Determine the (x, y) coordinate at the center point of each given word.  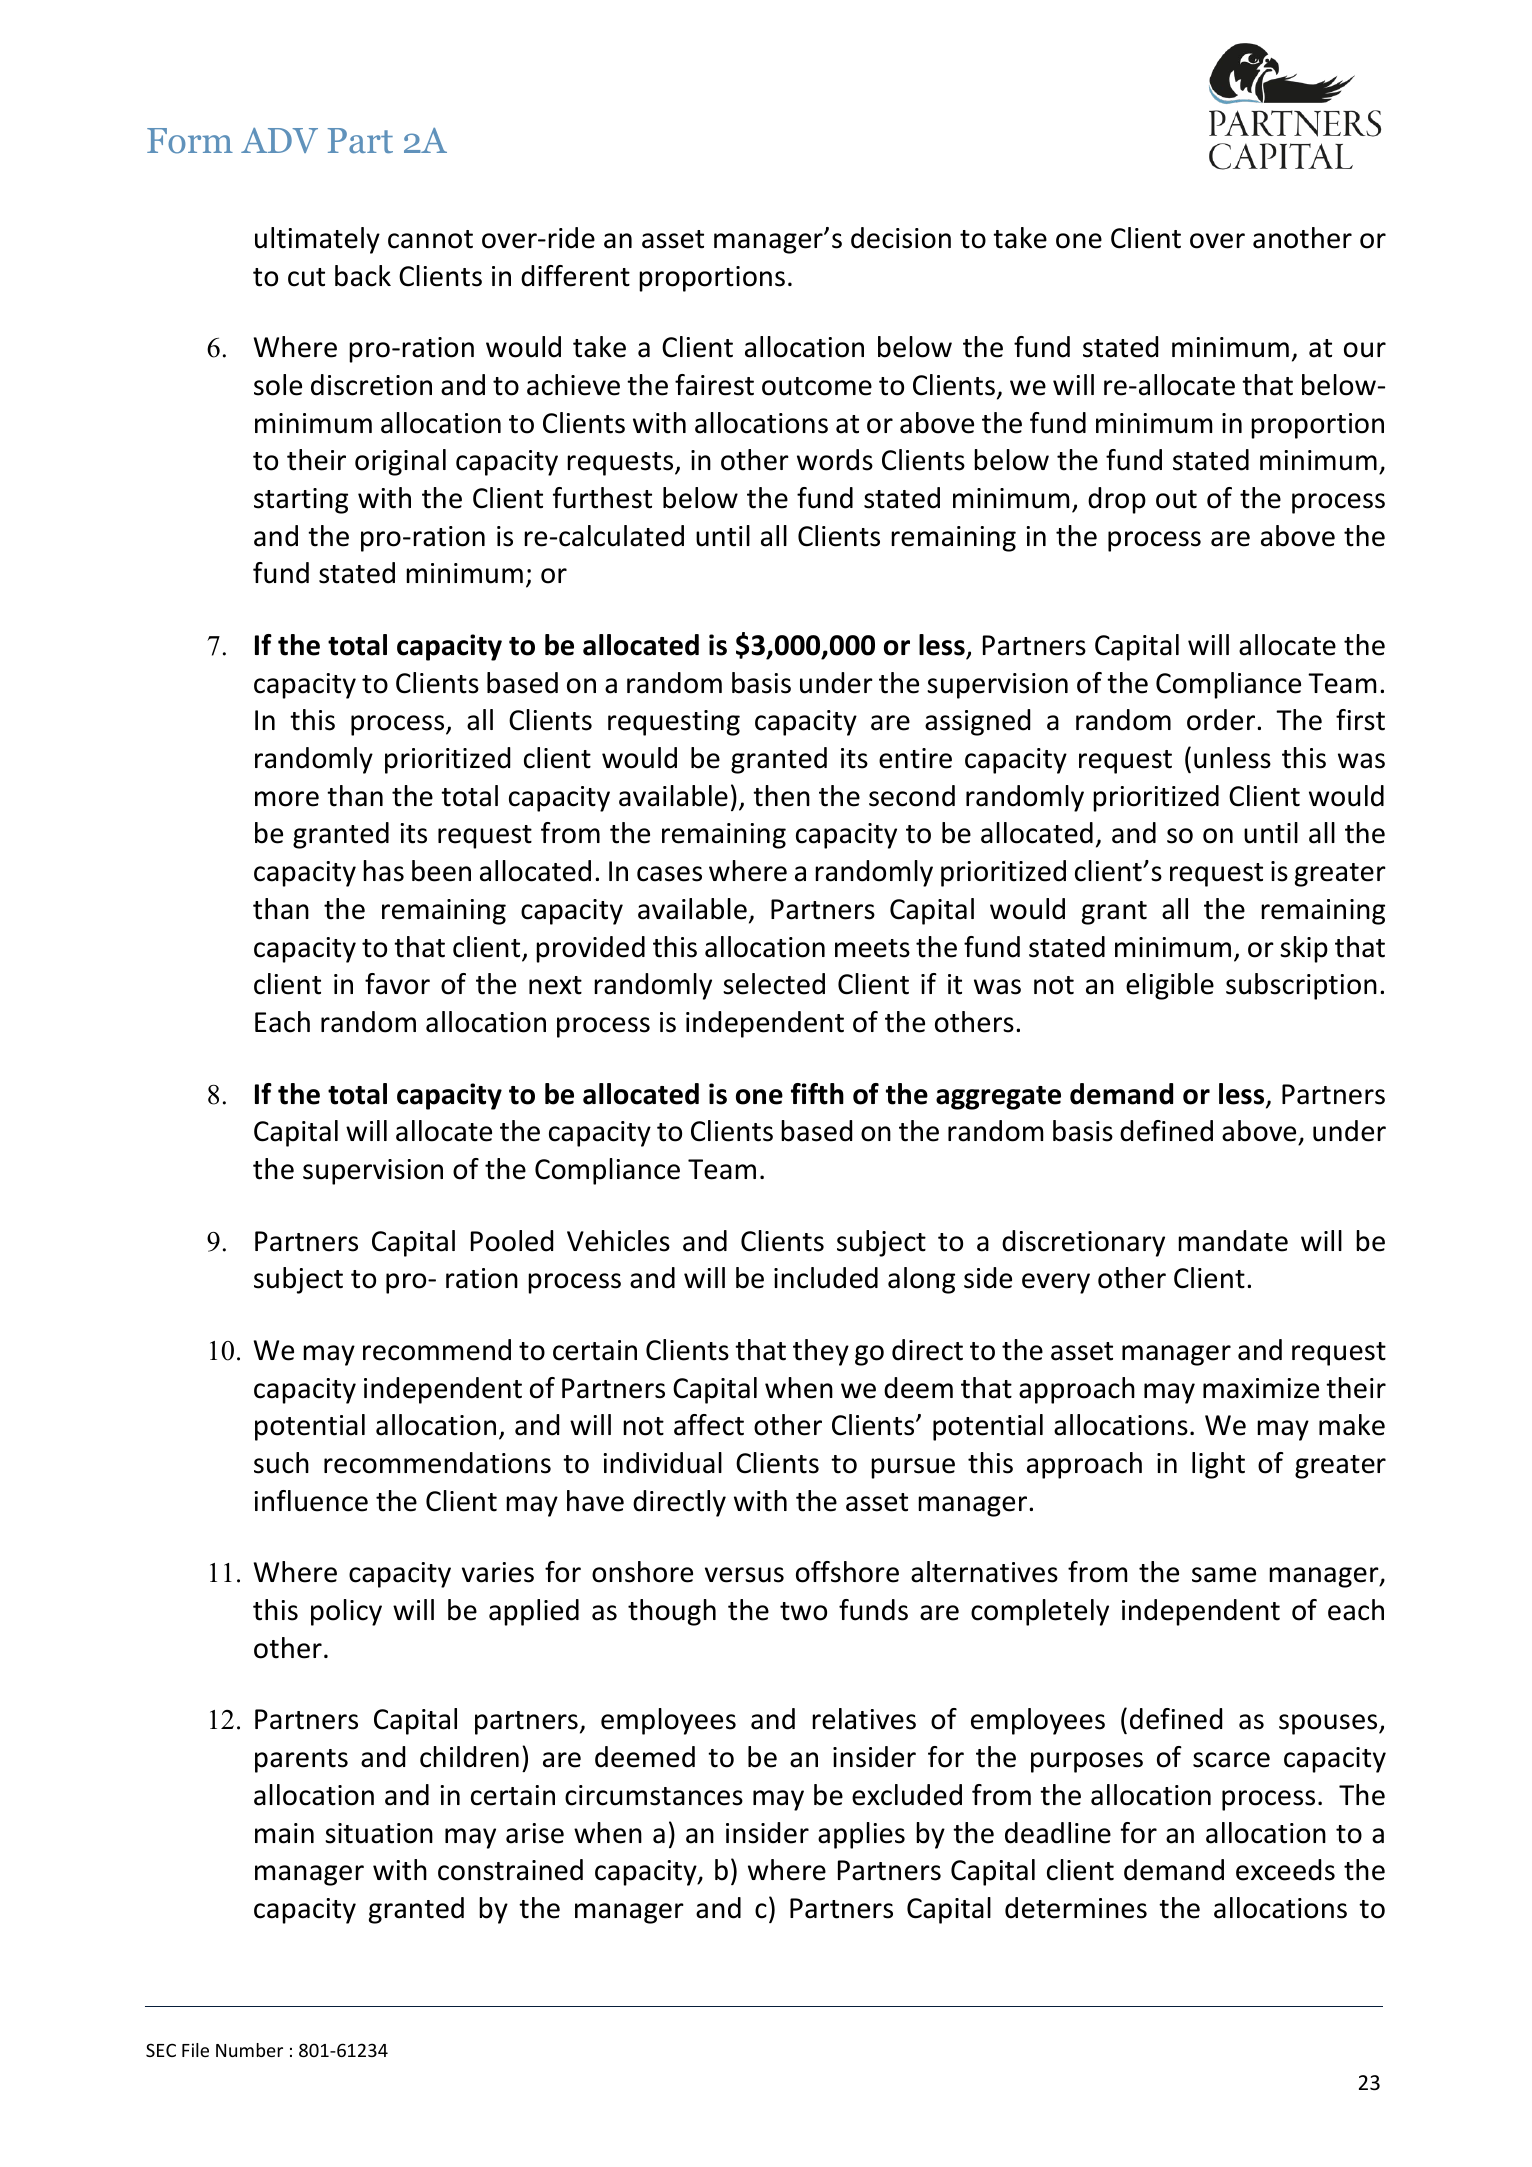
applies (861, 1835)
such (281, 1463)
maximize (1261, 1388)
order (1222, 720)
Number (249, 2050)
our (1365, 350)
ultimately (317, 240)
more (287, 799)
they (821, 1352)
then (781, 796)
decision (901, 238)
